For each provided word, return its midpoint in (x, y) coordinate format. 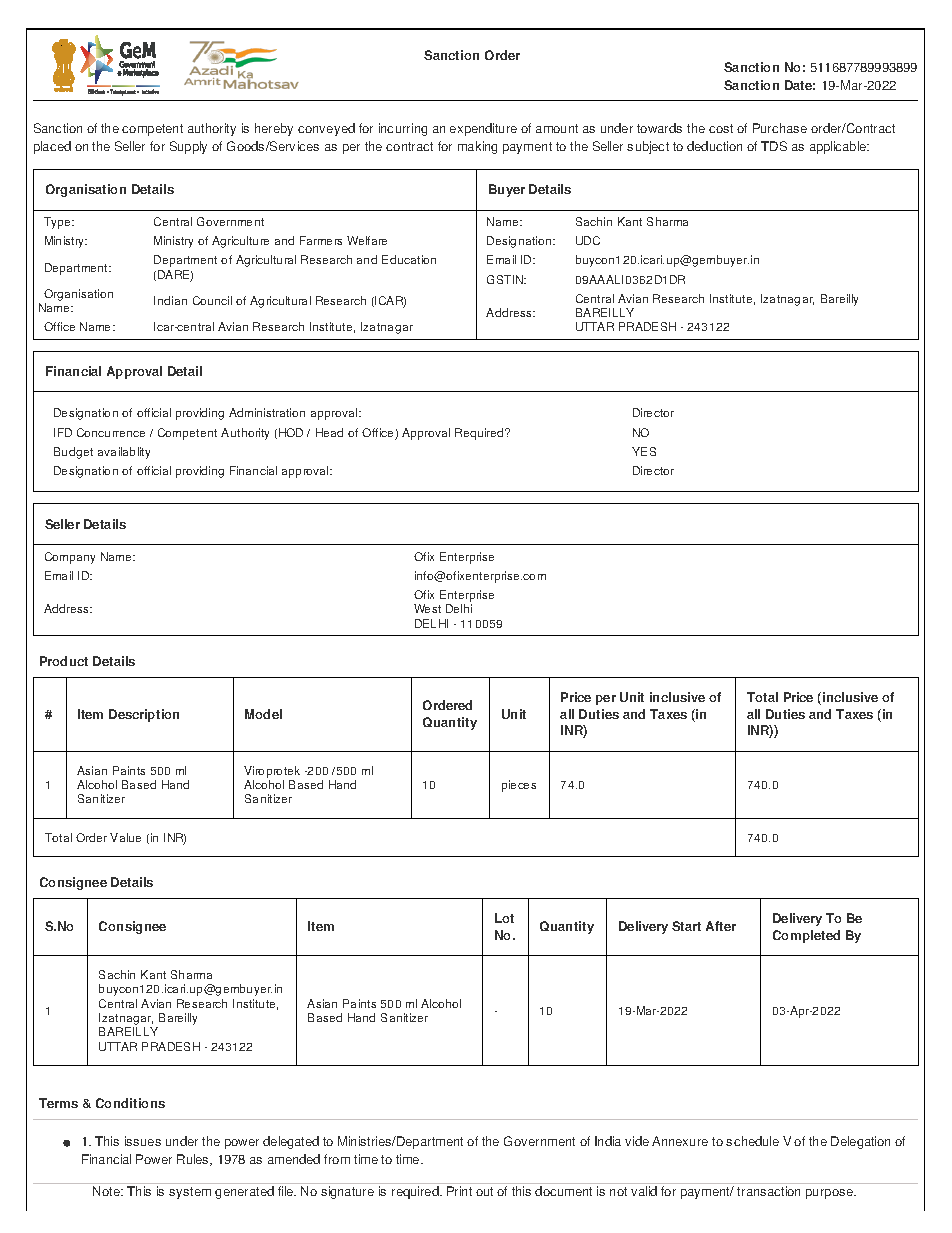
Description (144, 715)
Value (125, 837)
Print (459, 1191)
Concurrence (111, 432)
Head (329, 432)
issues (143, 1141)
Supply (188, 147)
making (477, 147)
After (721, 926)
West (427, 608)
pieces (519, 786)
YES (644, 451)
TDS (774, 146)
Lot (504, 918)
